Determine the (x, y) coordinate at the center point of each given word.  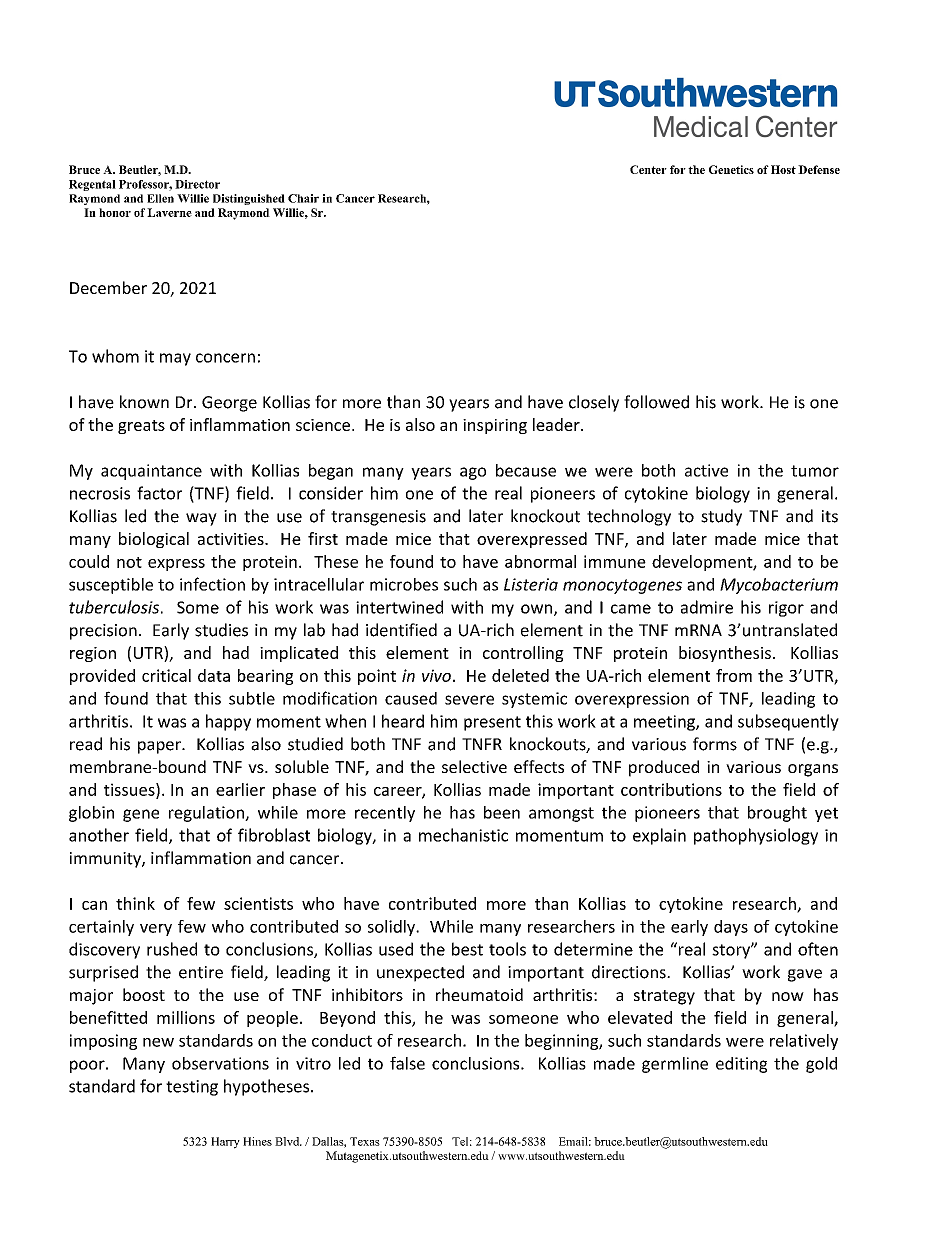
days (731, 928)
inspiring (495, 426)
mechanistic (463, 835)
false (407, 1063)
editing (741, 1065)
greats (141, 427)
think (135, 903)
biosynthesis (725, 654)
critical (166, 675)
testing (192, 1088)
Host (783, 169)
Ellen (160, 198)
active (706, 470)
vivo (436, 675)
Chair (303, 198)
